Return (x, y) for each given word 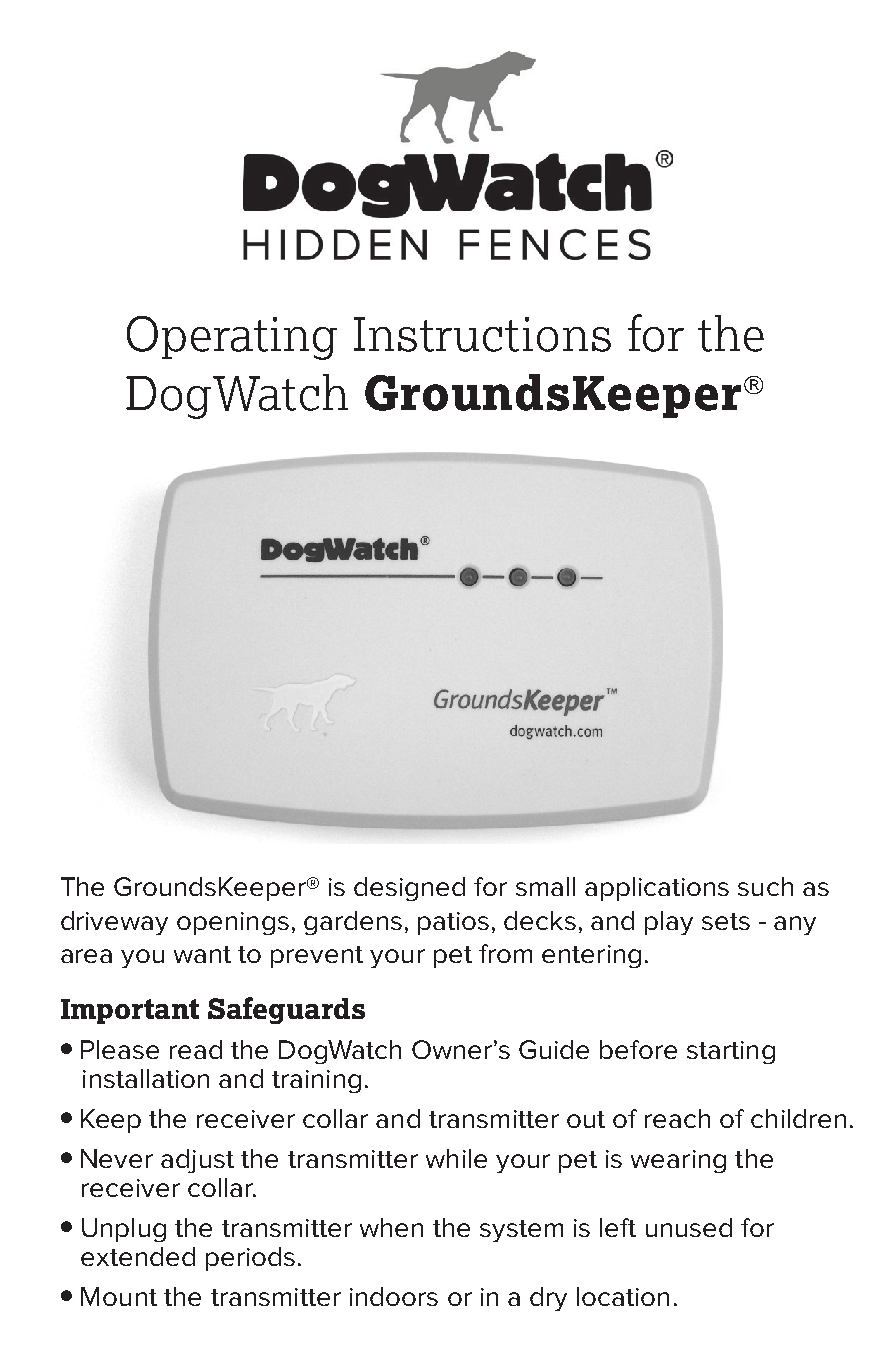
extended (138, 1256)
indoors (394, 1296)
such (765, 886)
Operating (232, 338)
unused (689, 1227)
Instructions (482, 334)
